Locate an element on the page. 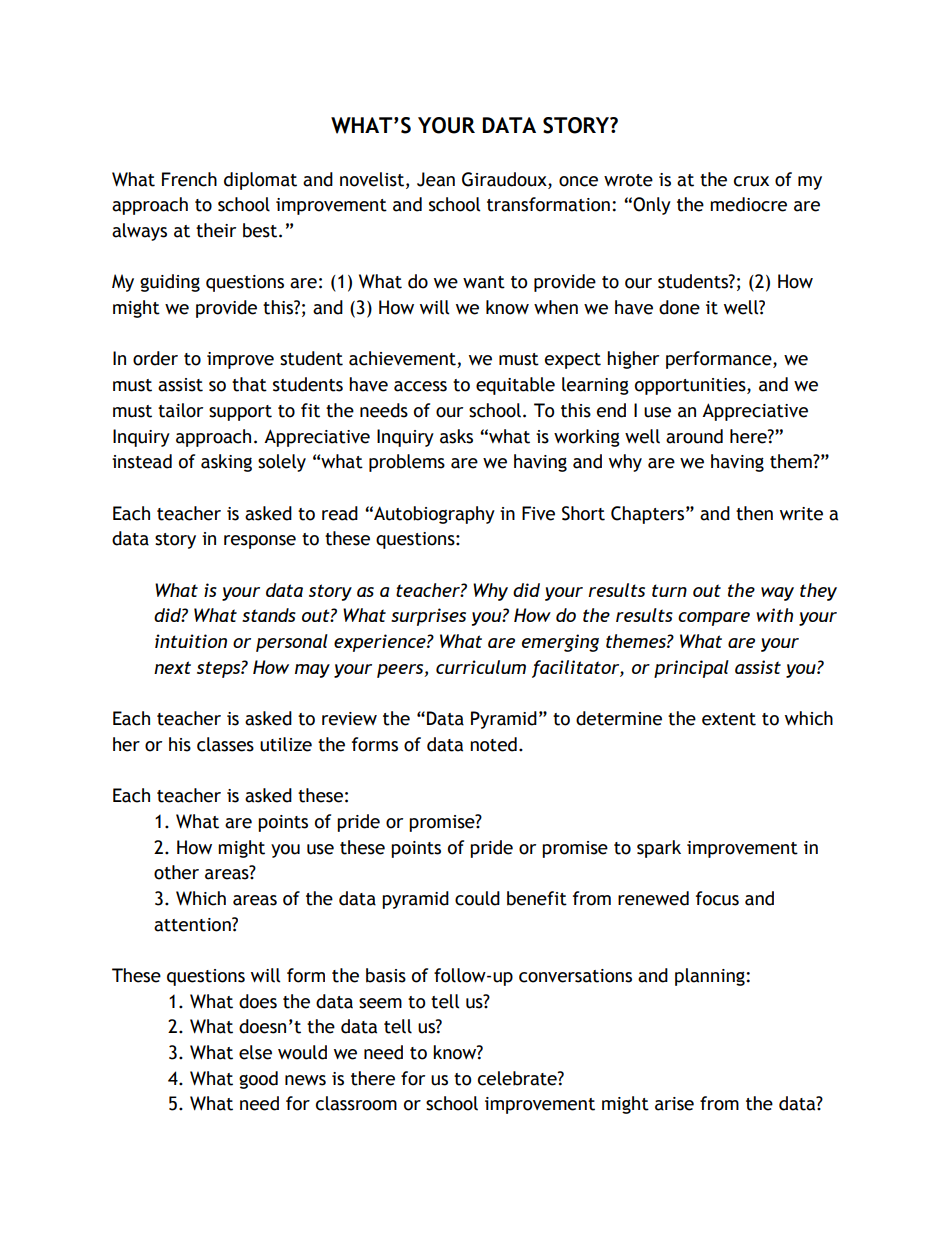 This page has height=1233, width=952. mediocre is located at coordinates (748, 204).
